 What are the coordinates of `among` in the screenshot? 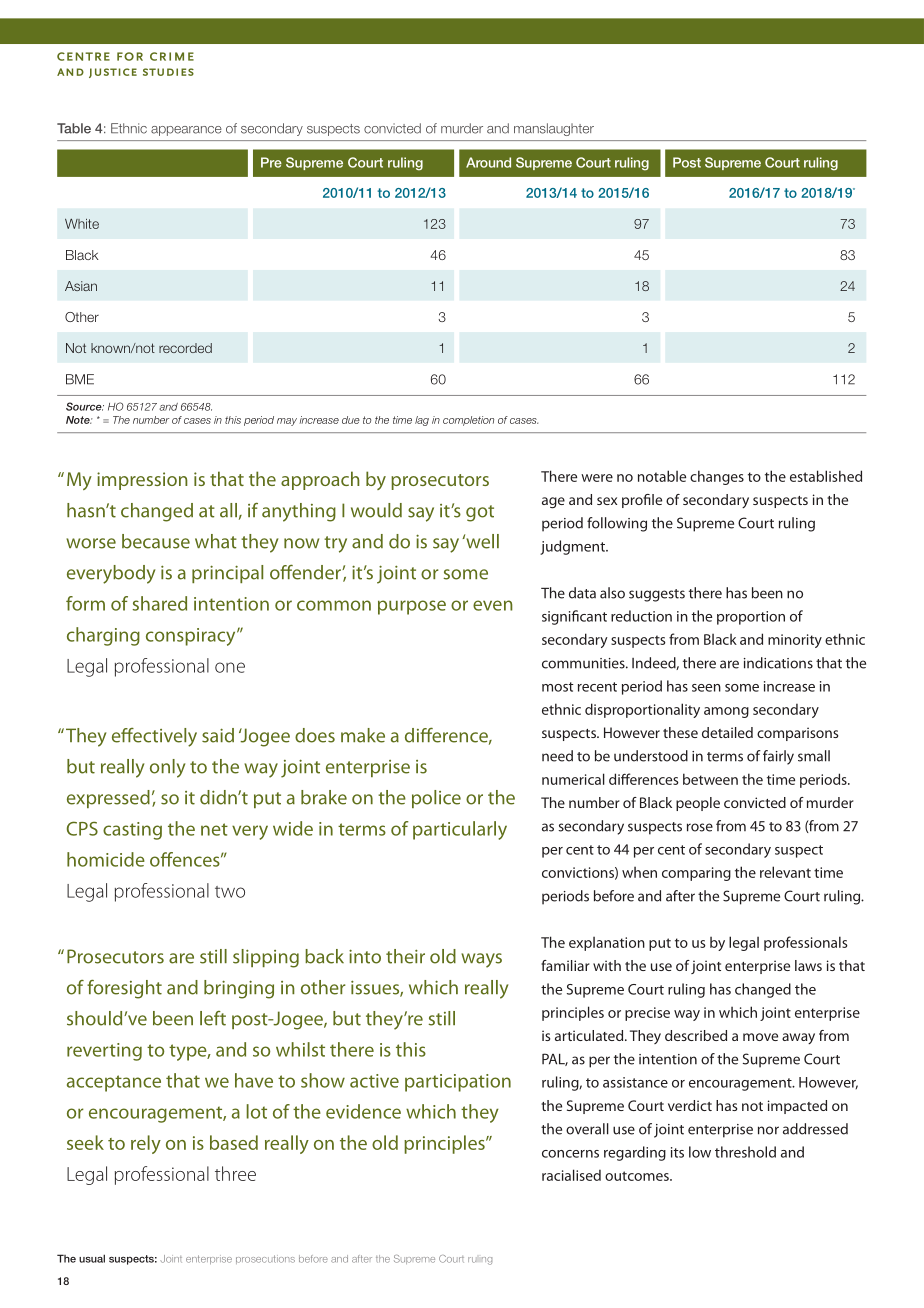 It's located at (726, 712).
